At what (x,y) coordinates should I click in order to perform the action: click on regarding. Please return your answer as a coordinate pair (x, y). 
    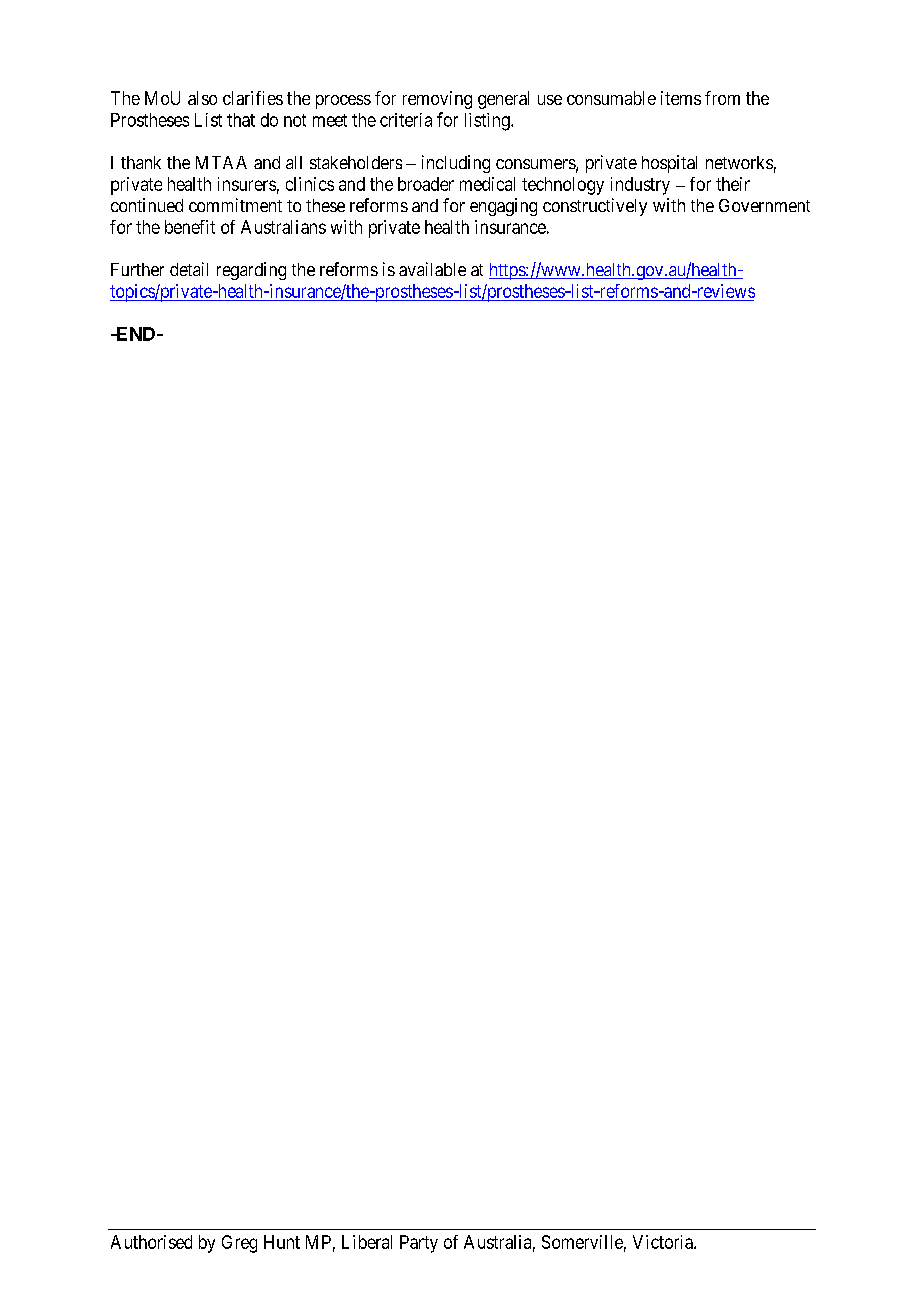
    Looking at the image, I should click on (251, 271).
